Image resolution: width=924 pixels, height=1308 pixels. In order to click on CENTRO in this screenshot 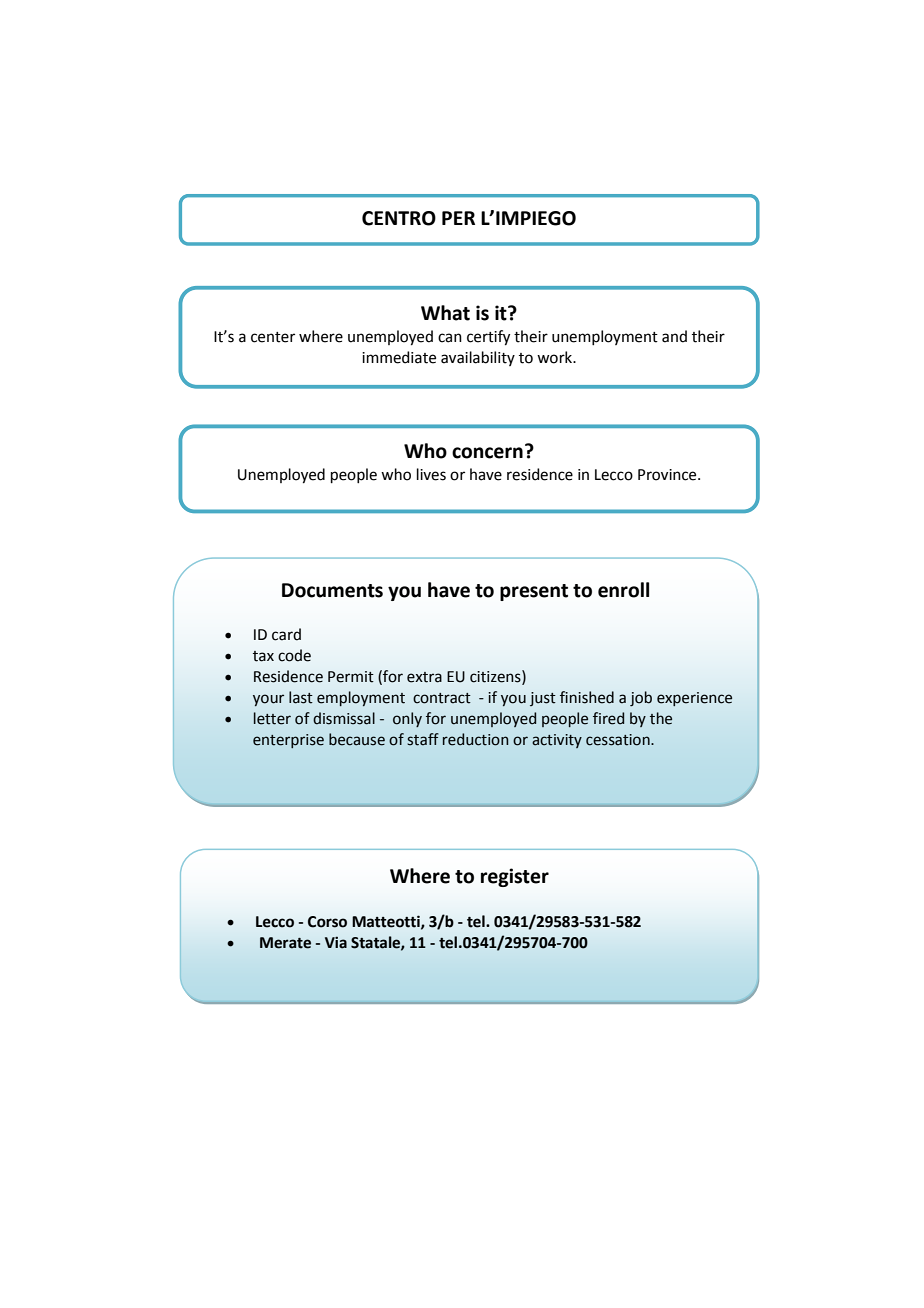, I will do `click(399, 218)`.
